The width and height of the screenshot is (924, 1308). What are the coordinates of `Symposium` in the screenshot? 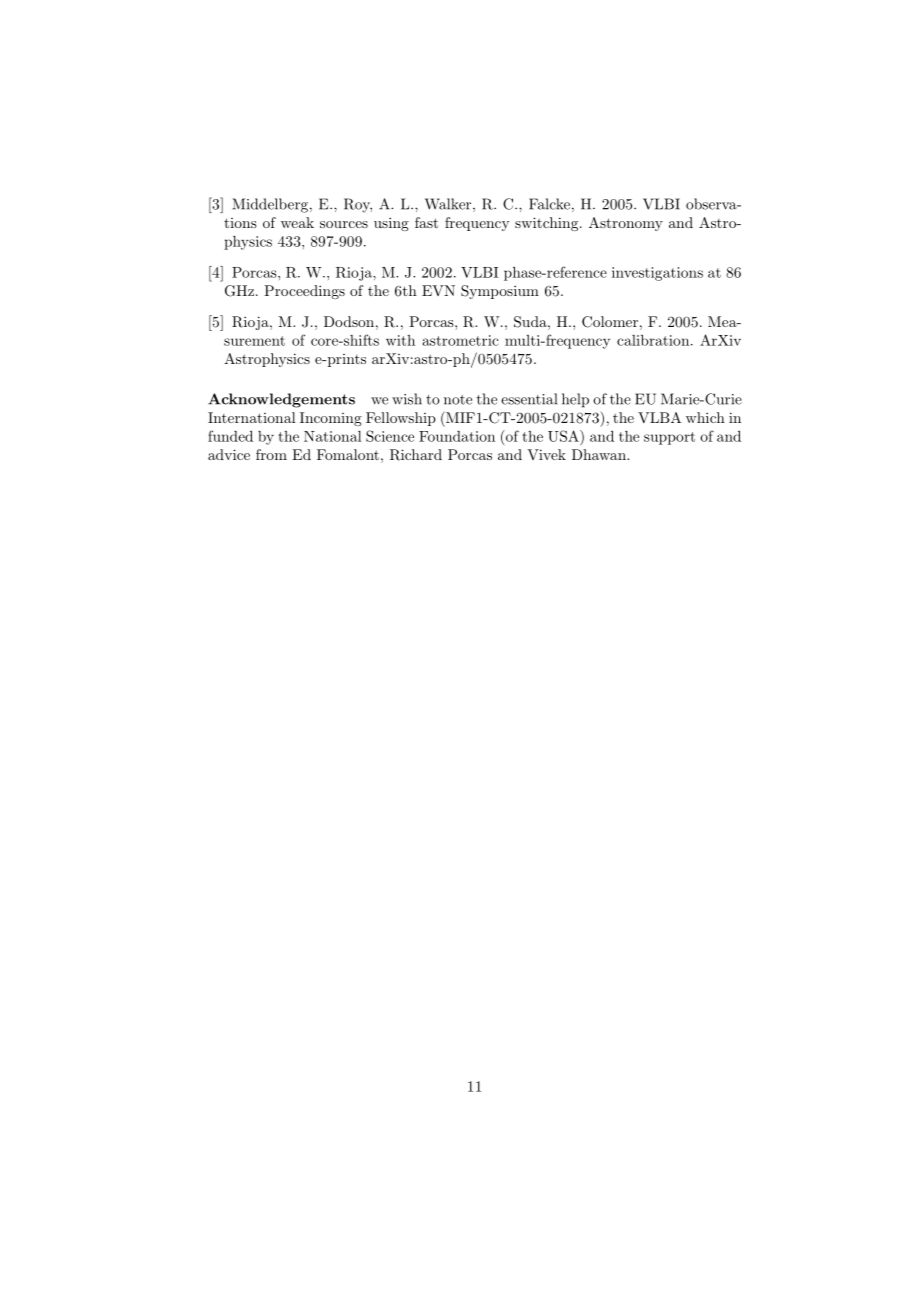 It's located at (500, 292).
